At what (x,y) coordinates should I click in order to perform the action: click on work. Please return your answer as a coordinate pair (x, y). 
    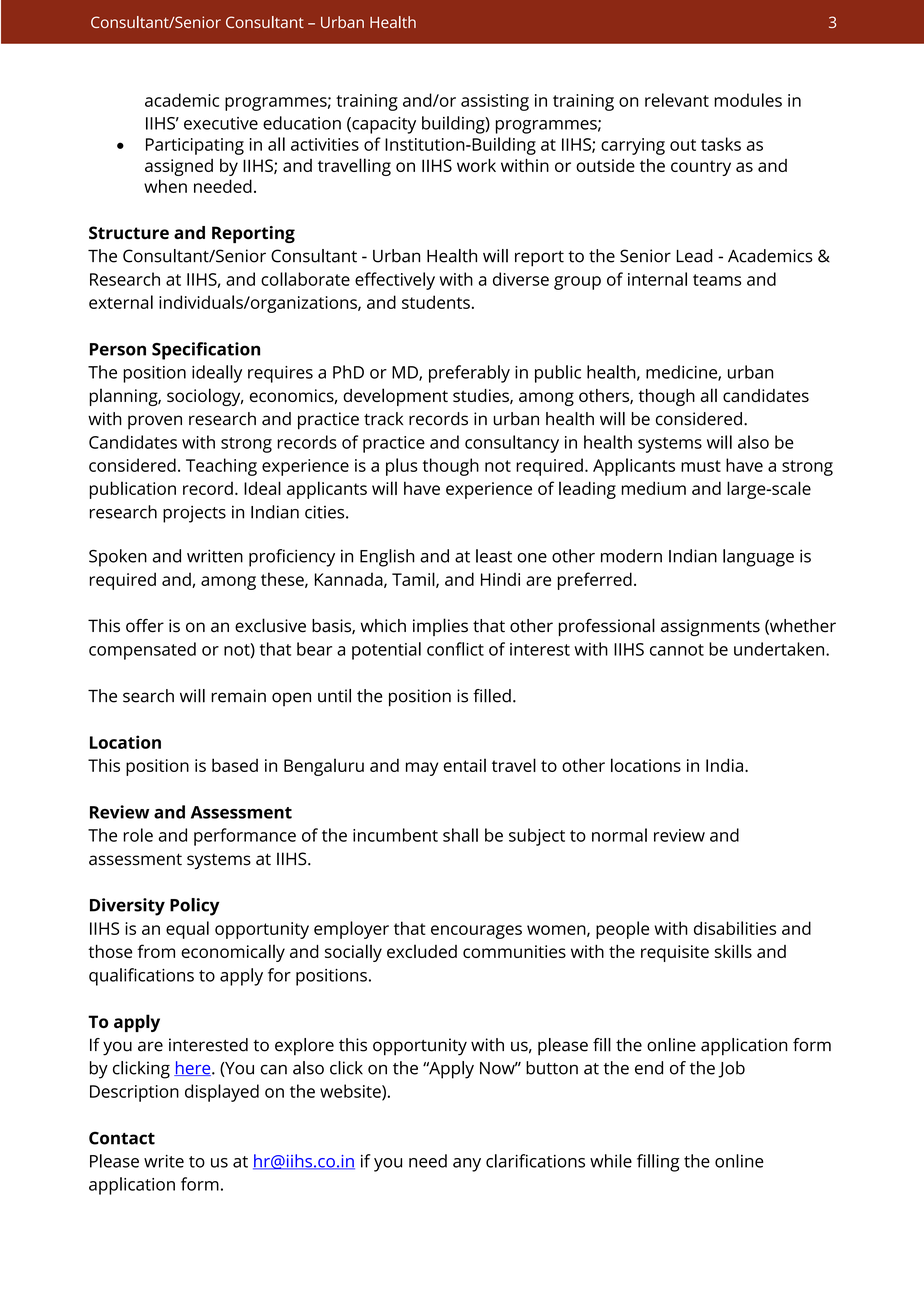
    Looking at the image, I should click on (476, 165).
